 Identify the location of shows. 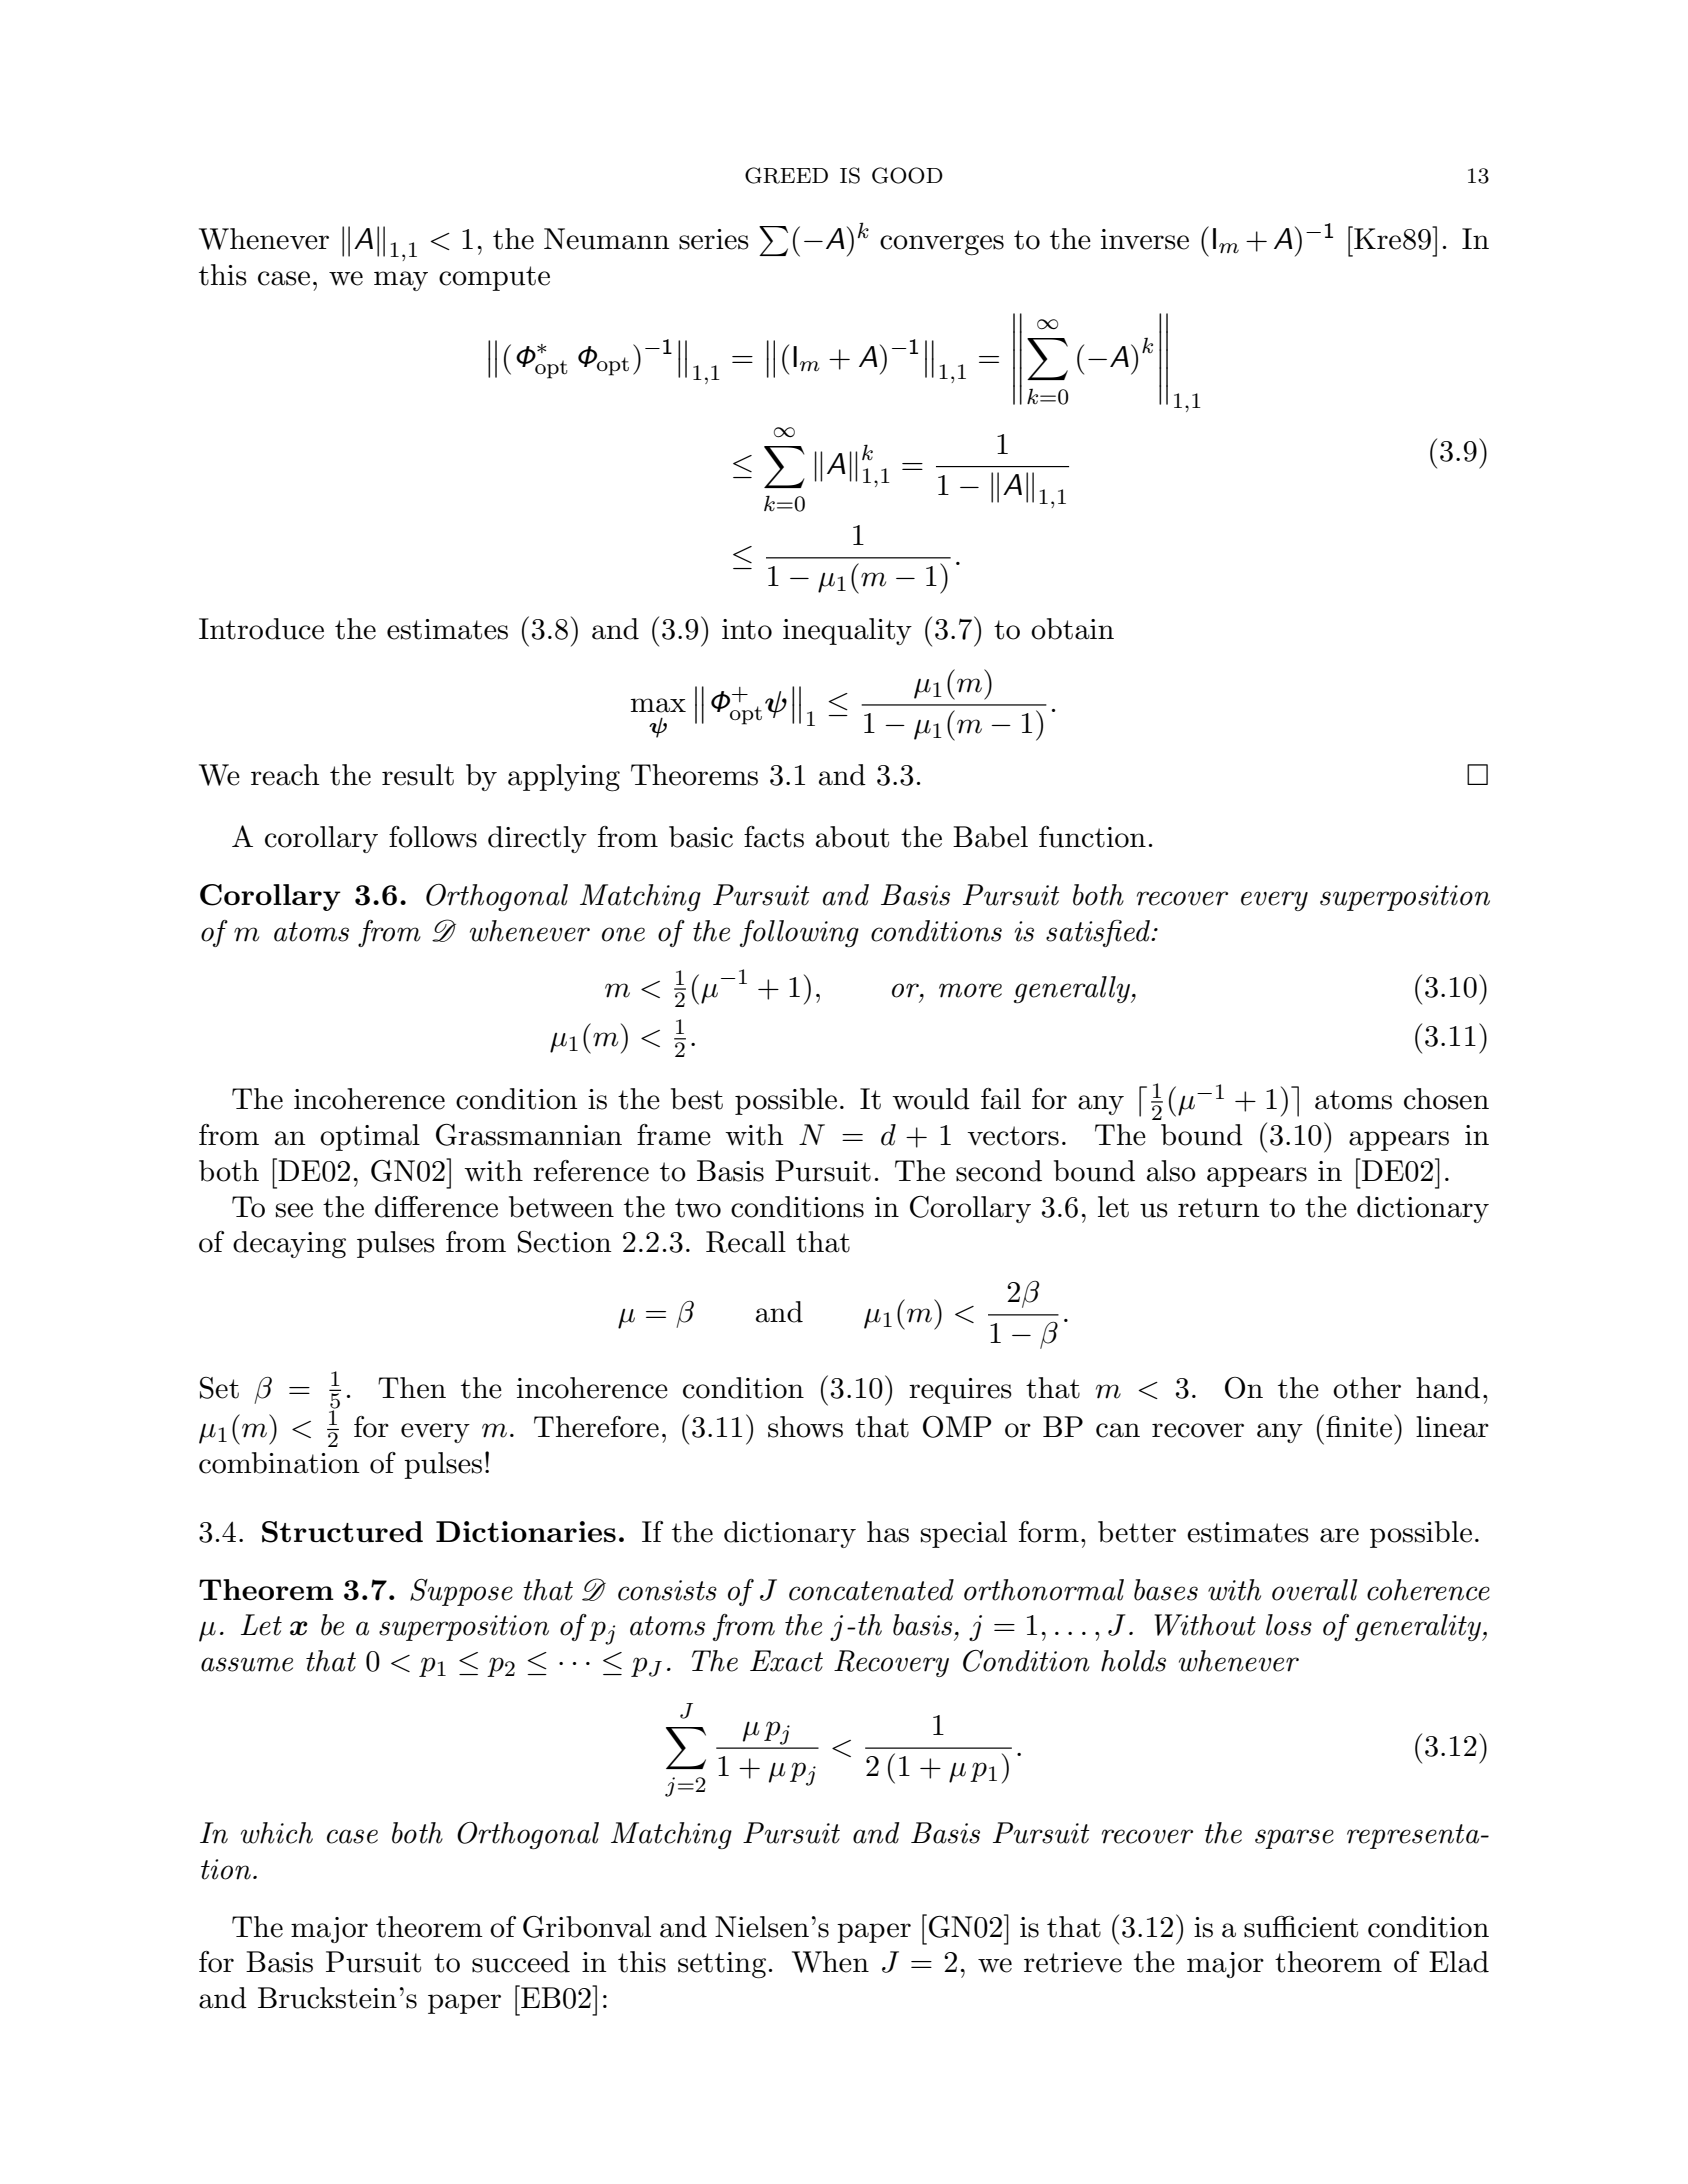
(805, 1427).
